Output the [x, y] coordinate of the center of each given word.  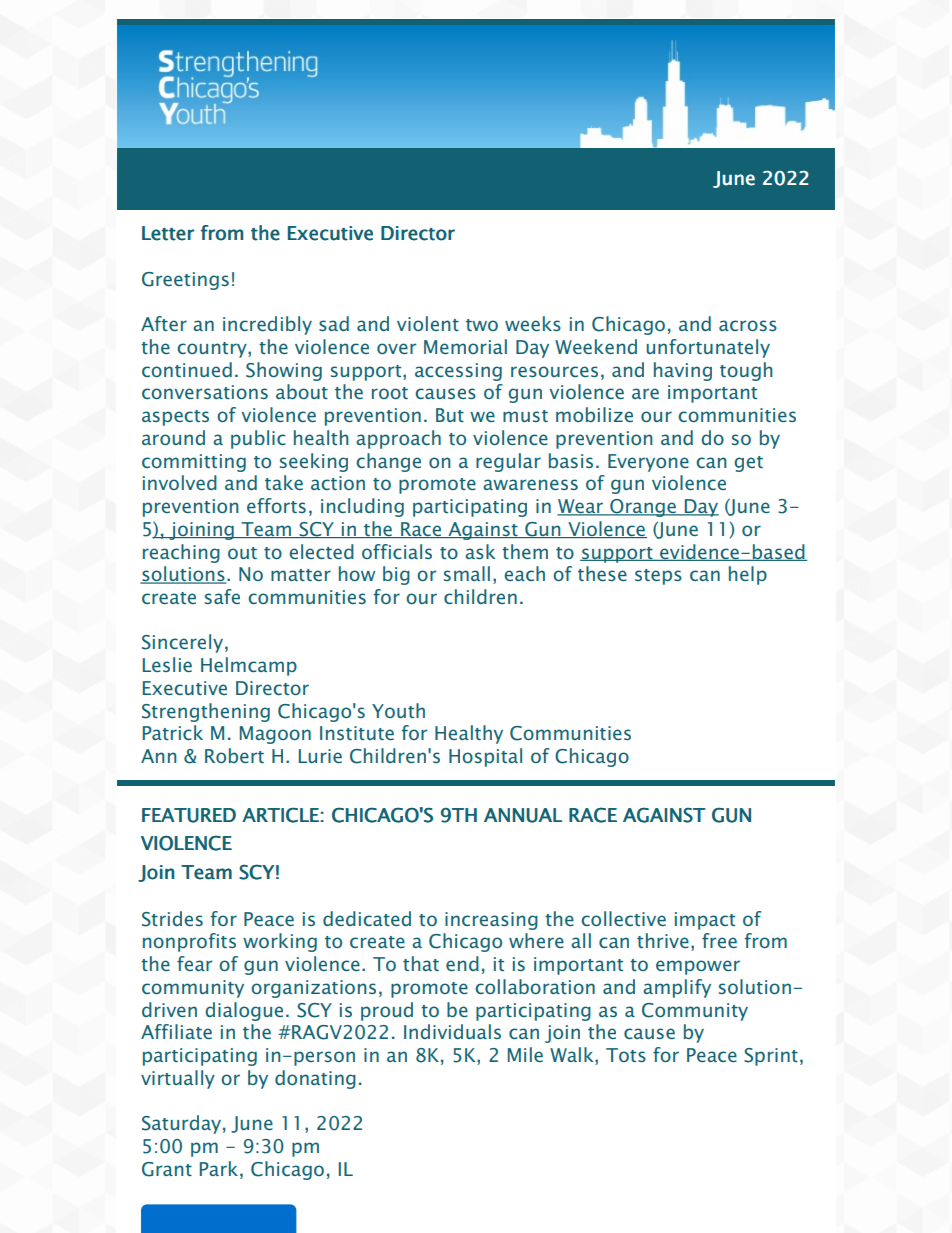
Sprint [771, 1057]
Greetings [185, 281]
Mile [525, 1054]
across [748, 325]
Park [219, 1168]
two [482, 325]
